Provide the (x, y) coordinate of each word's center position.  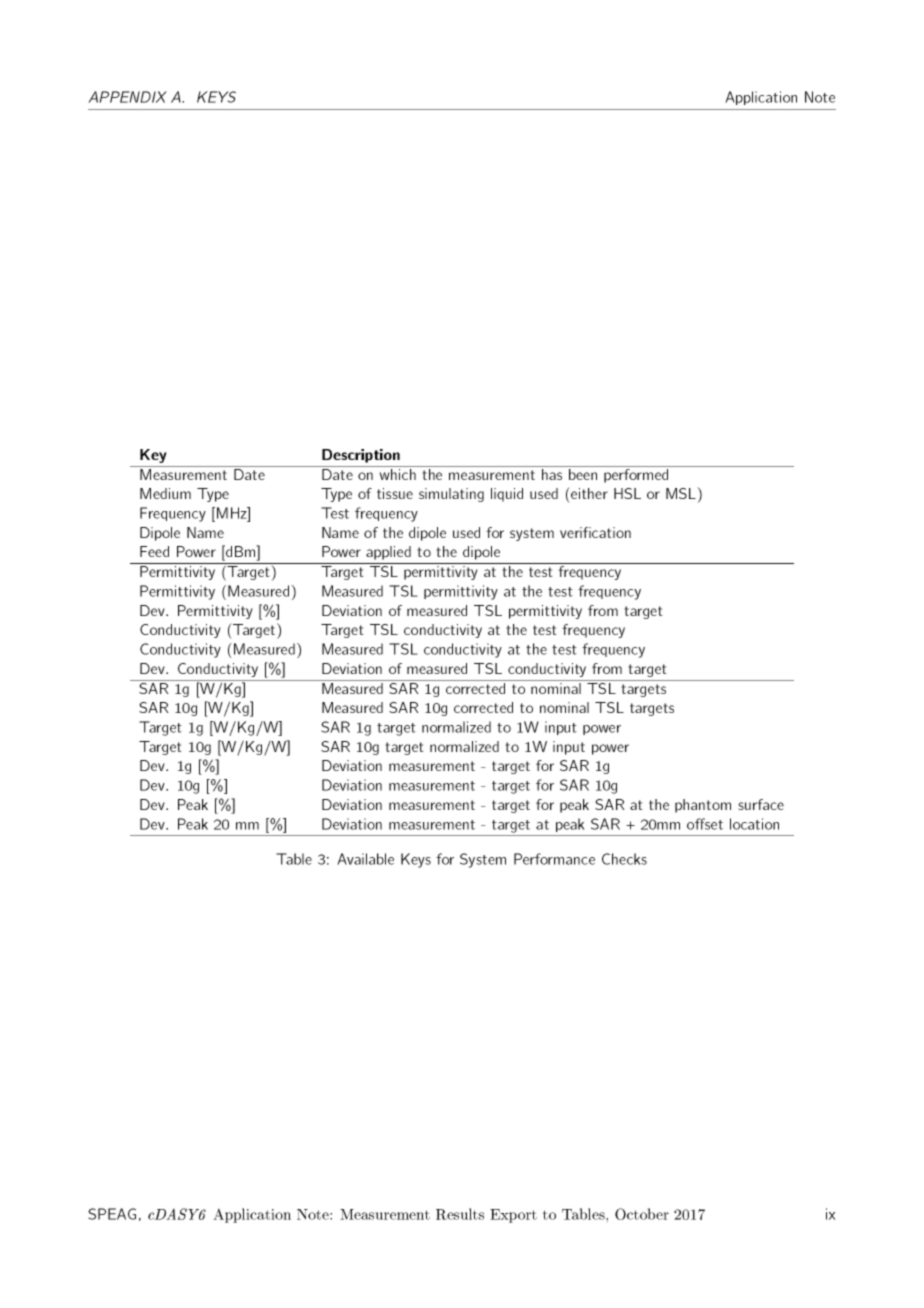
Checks (624, 859)
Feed (154, 551)
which (398, 474)
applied (388, 553)
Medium (165, 493)
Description (361, 456)
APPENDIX (127, 97)
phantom (703, 806)
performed (636, 476)
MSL (681, 493)
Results (460, 1214)
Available (365, 859)
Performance (554, 859)
